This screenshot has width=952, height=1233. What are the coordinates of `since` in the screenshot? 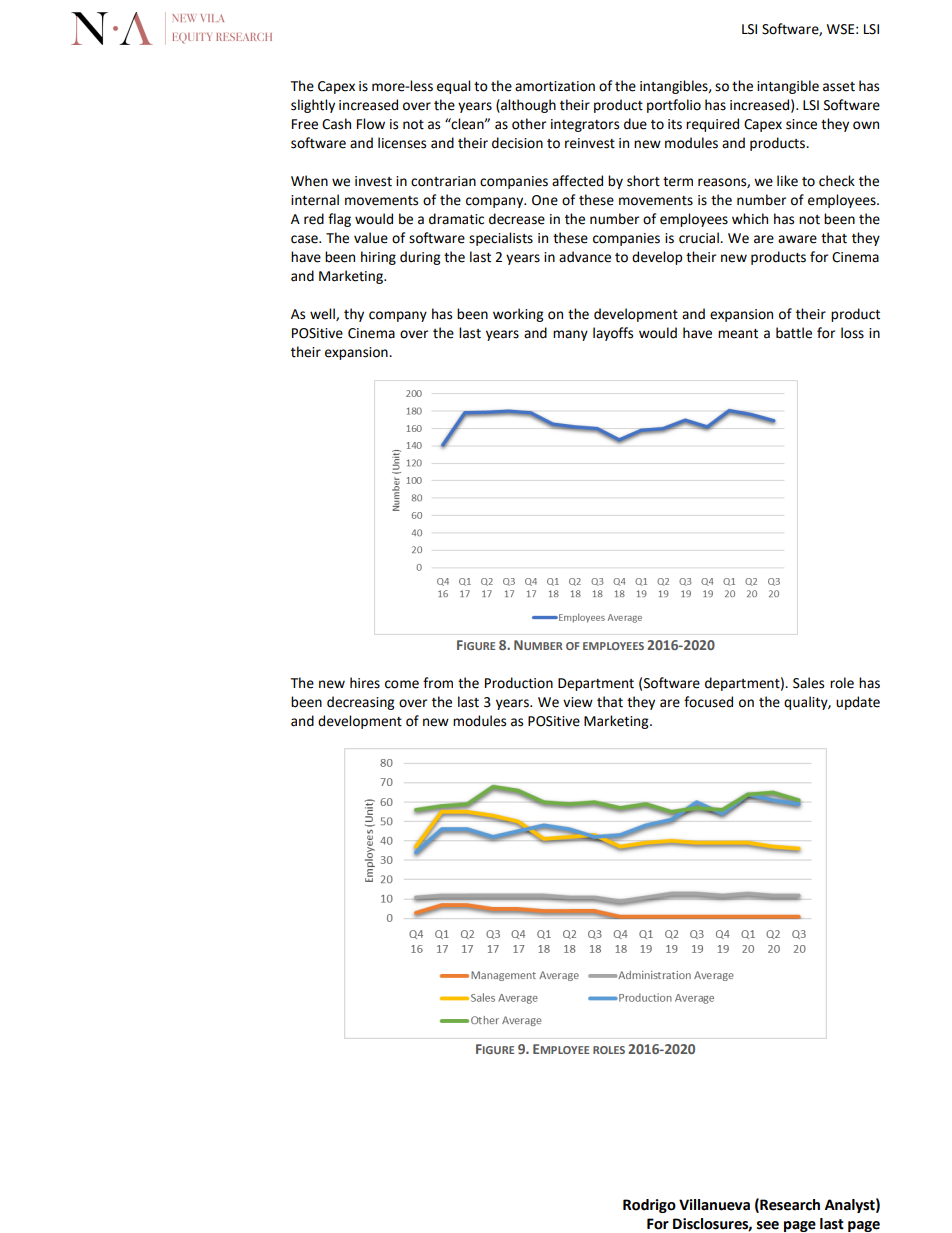 It's located at (801, 124).
